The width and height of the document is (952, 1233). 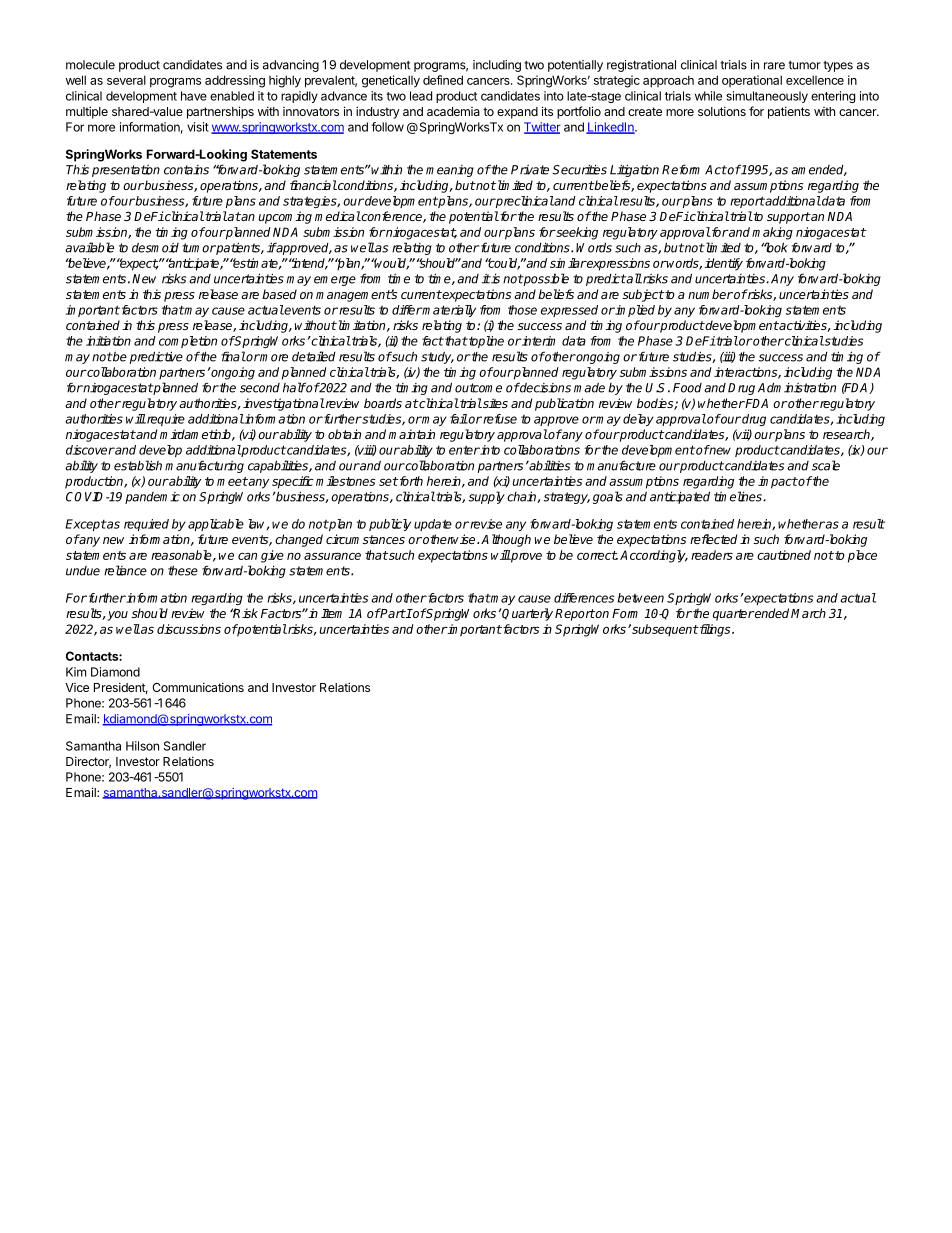 I want to click on operational, so click(x=752, y=81).
